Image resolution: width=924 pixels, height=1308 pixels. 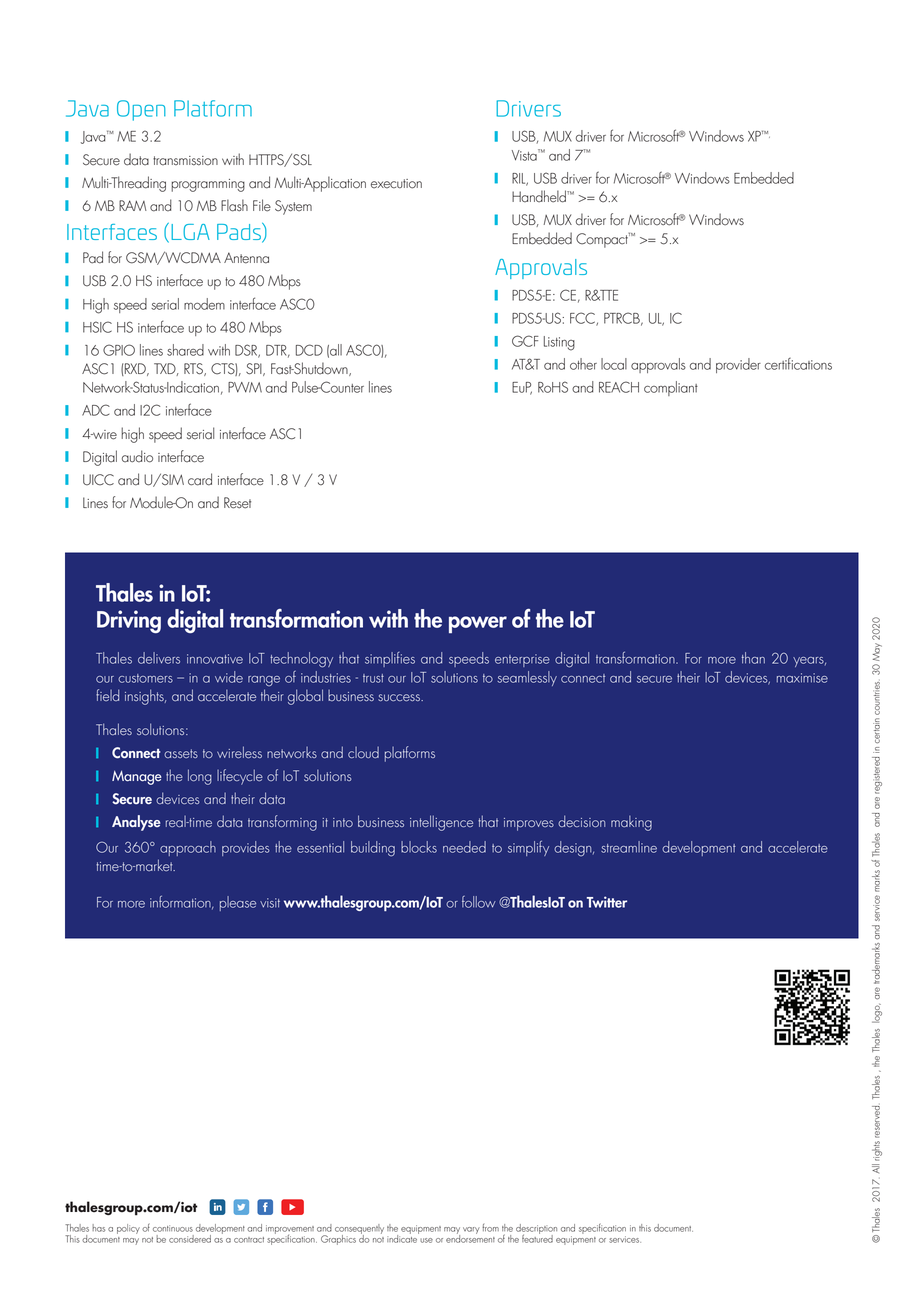 What do you see at coordinates (753, 658) in the document?
I see `than` at bounding box center [753, 658].
